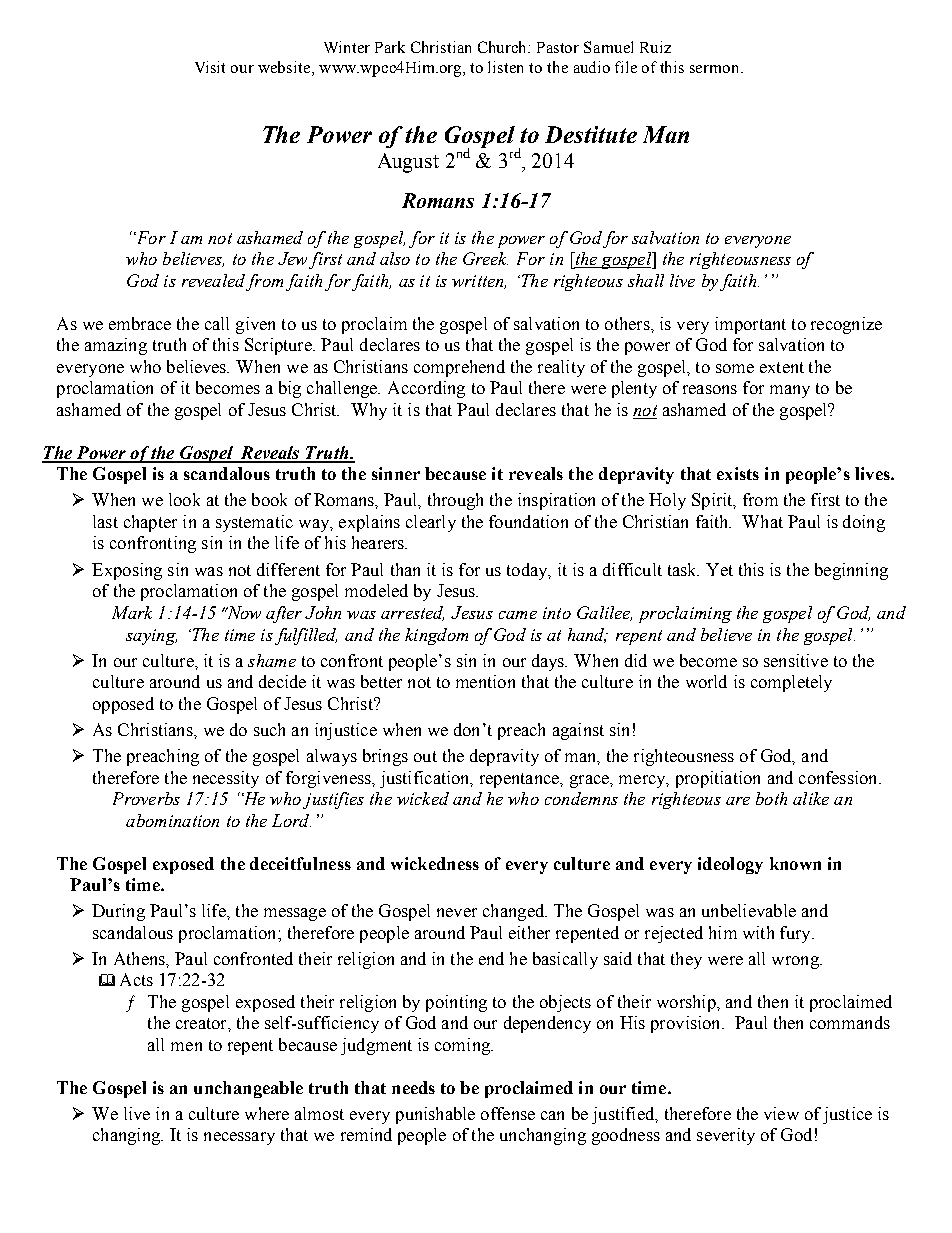 Image resolution: width=952 pixels, height=1233 pixels. What do you see at coordinates (505, 67) in the image?
I see `listen` at bounding box center [505, 67].
